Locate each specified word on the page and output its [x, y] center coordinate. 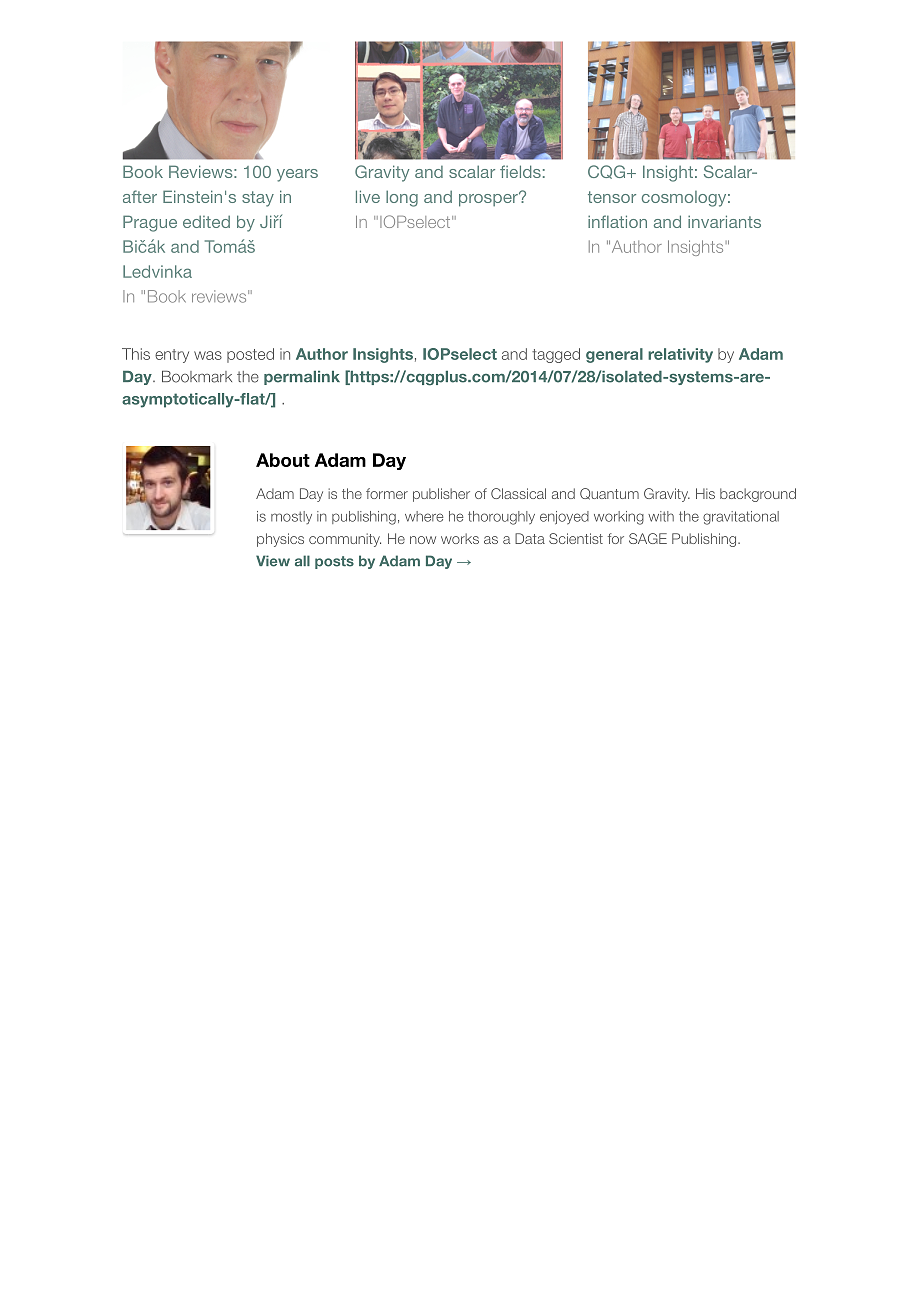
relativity [680, 355]
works [460, 538]
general [614, 355]
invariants [724, 221]
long [402, 198]
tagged [556, 355]
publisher [441, 495]
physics [280, 540]
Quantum [609, 494]
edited [206, 221]
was [208, 355]
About [283, 460]
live [368, 196]
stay [258, 199]
